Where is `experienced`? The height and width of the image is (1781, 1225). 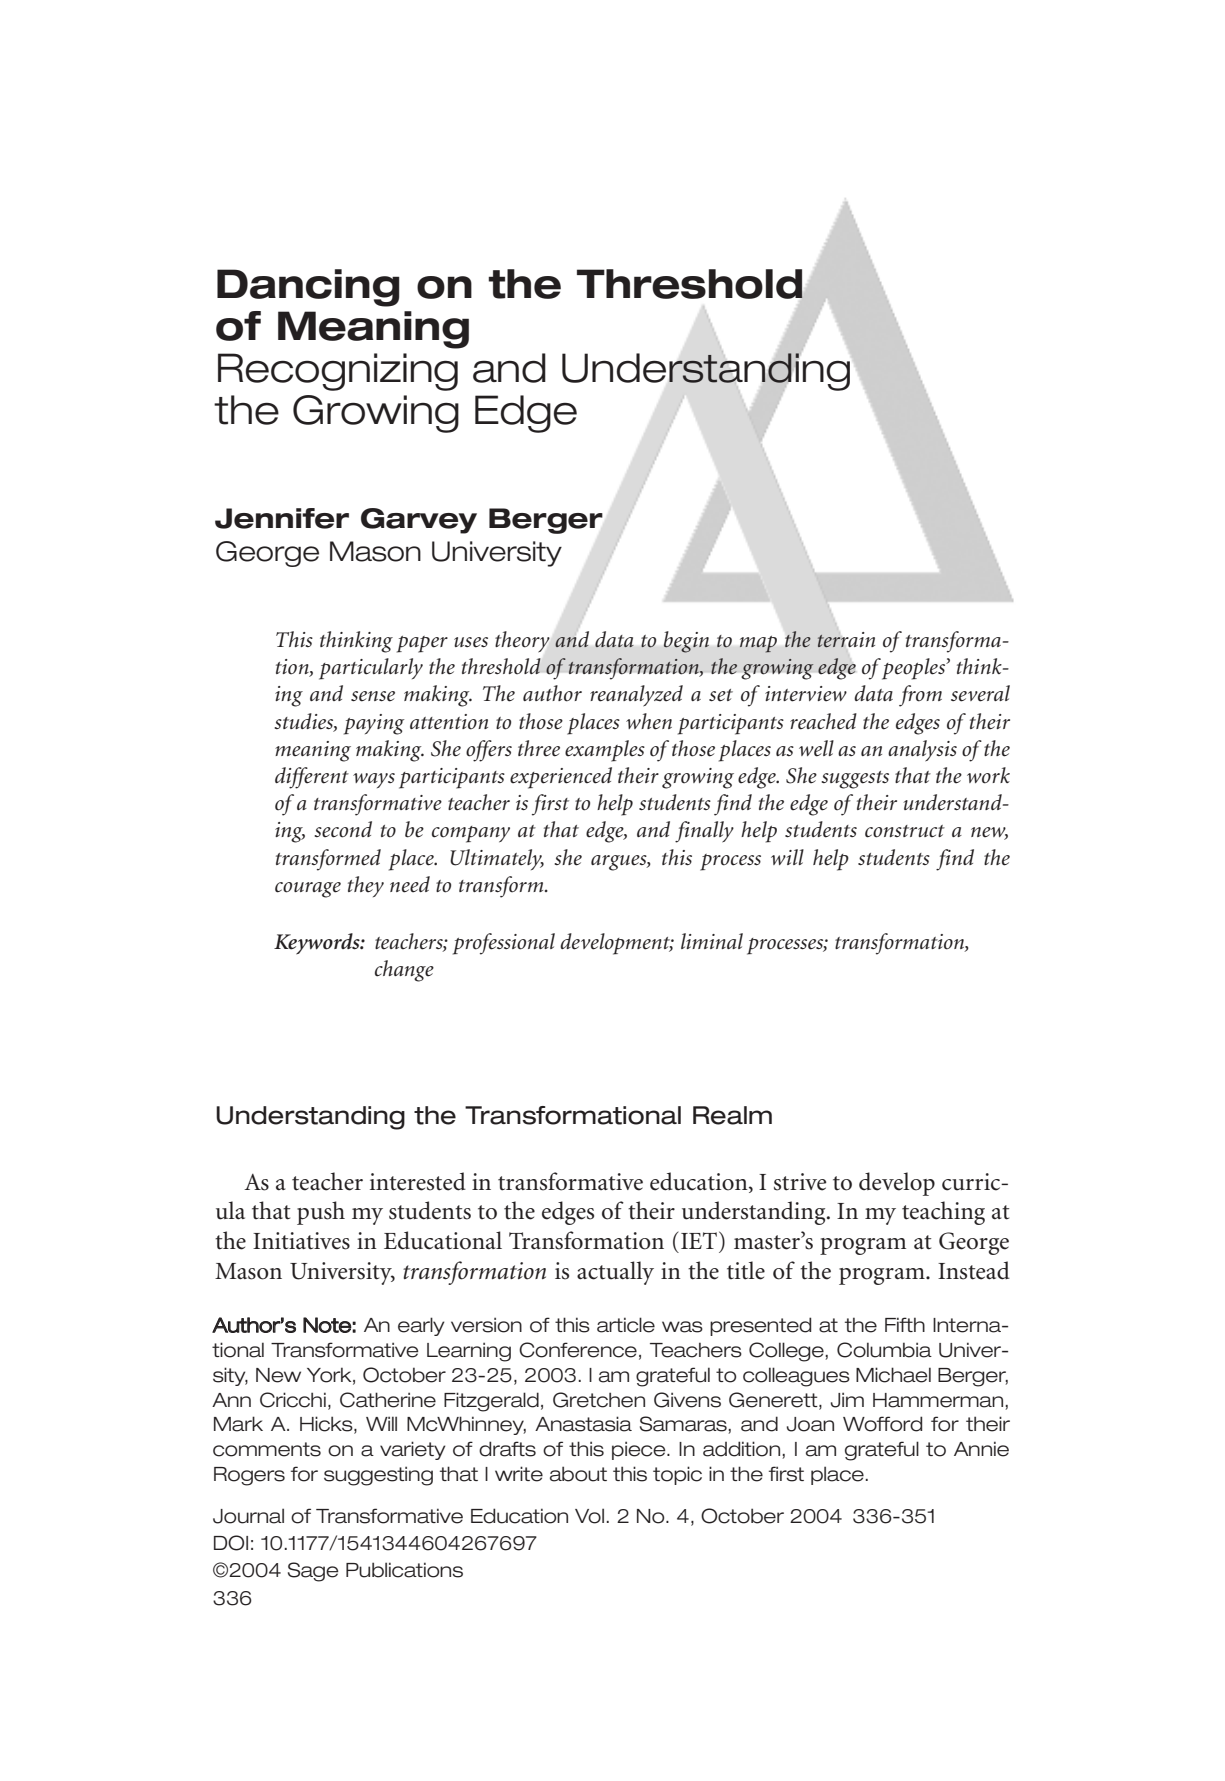 experienced is located at coordinates (561, 778).
